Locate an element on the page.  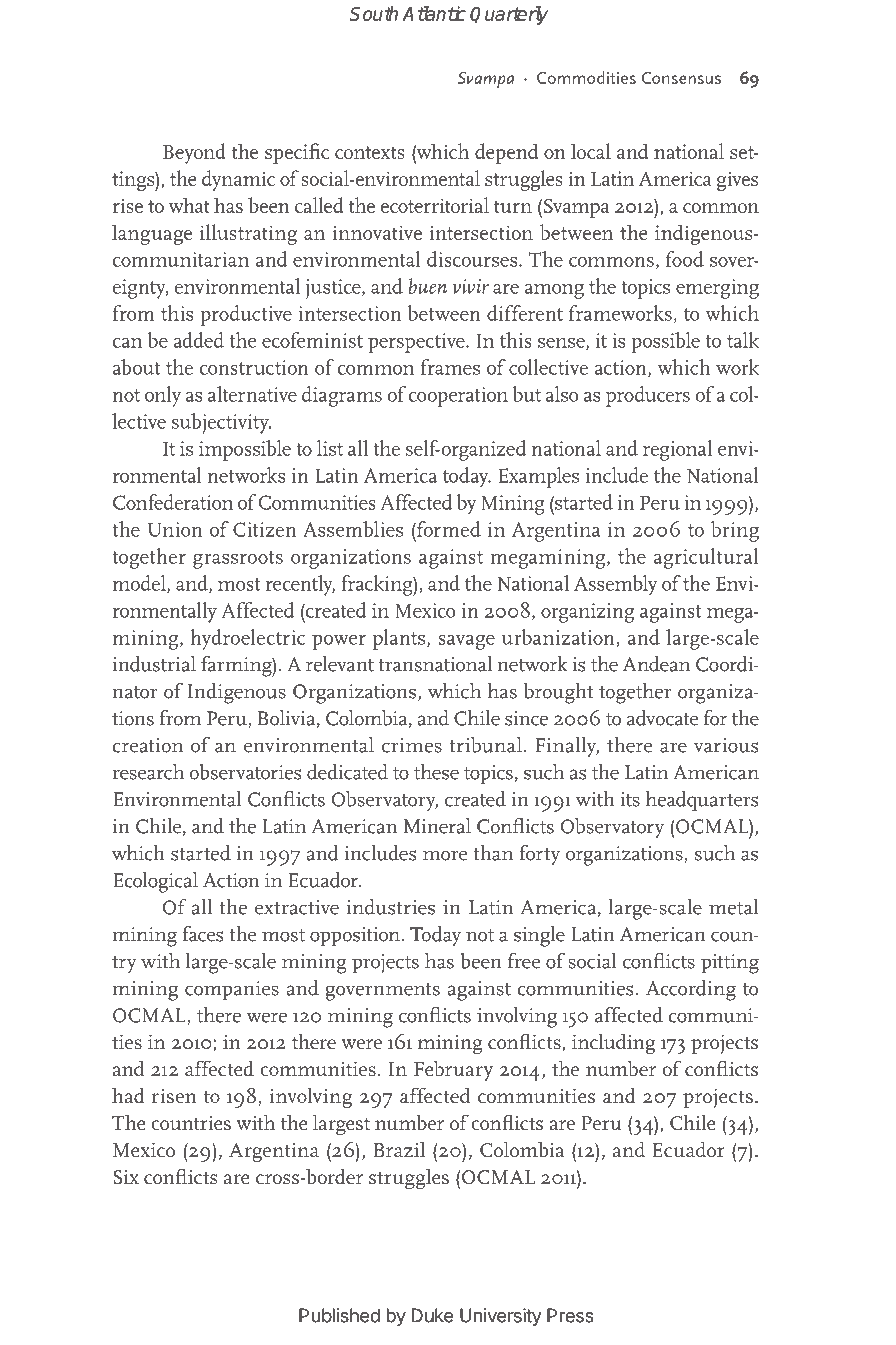
Atlantic is located at coordinates (434, 13).
